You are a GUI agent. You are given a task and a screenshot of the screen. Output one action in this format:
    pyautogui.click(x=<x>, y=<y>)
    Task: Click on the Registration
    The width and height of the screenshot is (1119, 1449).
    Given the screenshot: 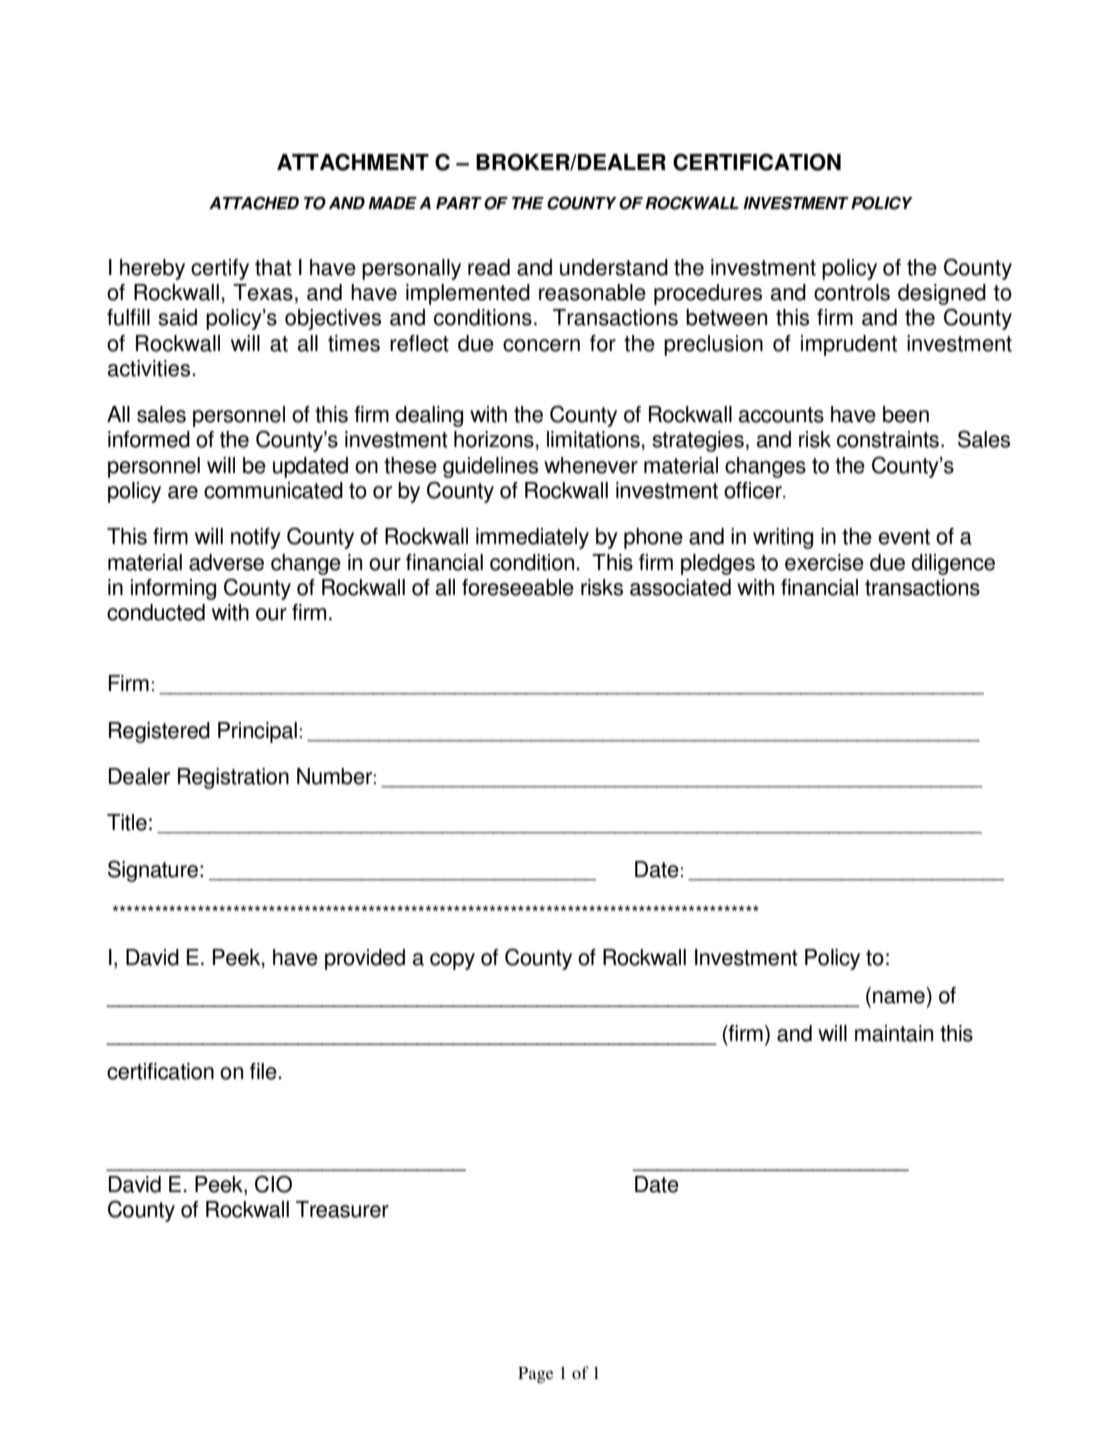 What is the action you would take?
    pyautogui.click(x=233, y=778)
